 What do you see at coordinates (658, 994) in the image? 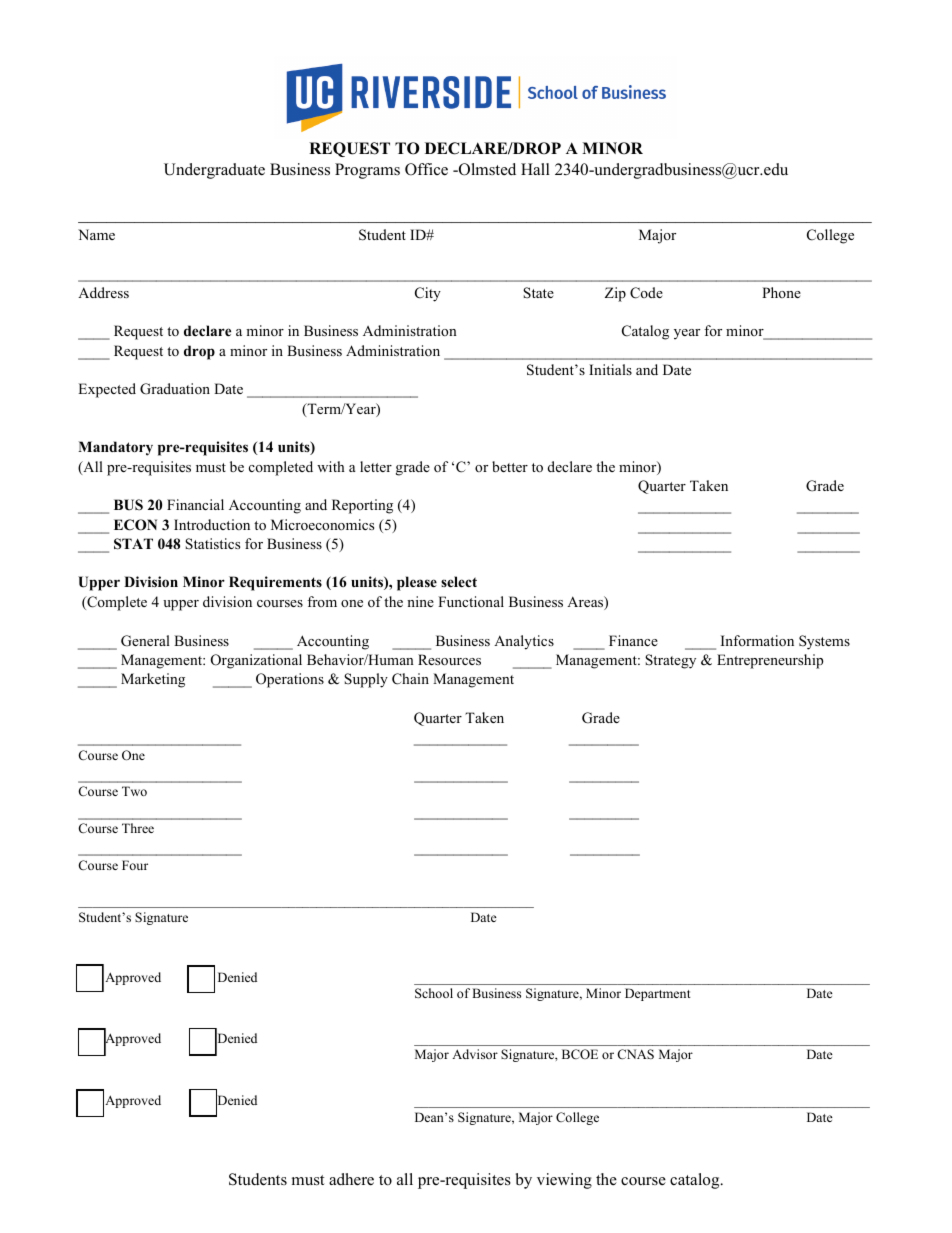
I see `Department` at bounding box center [658, 994].
